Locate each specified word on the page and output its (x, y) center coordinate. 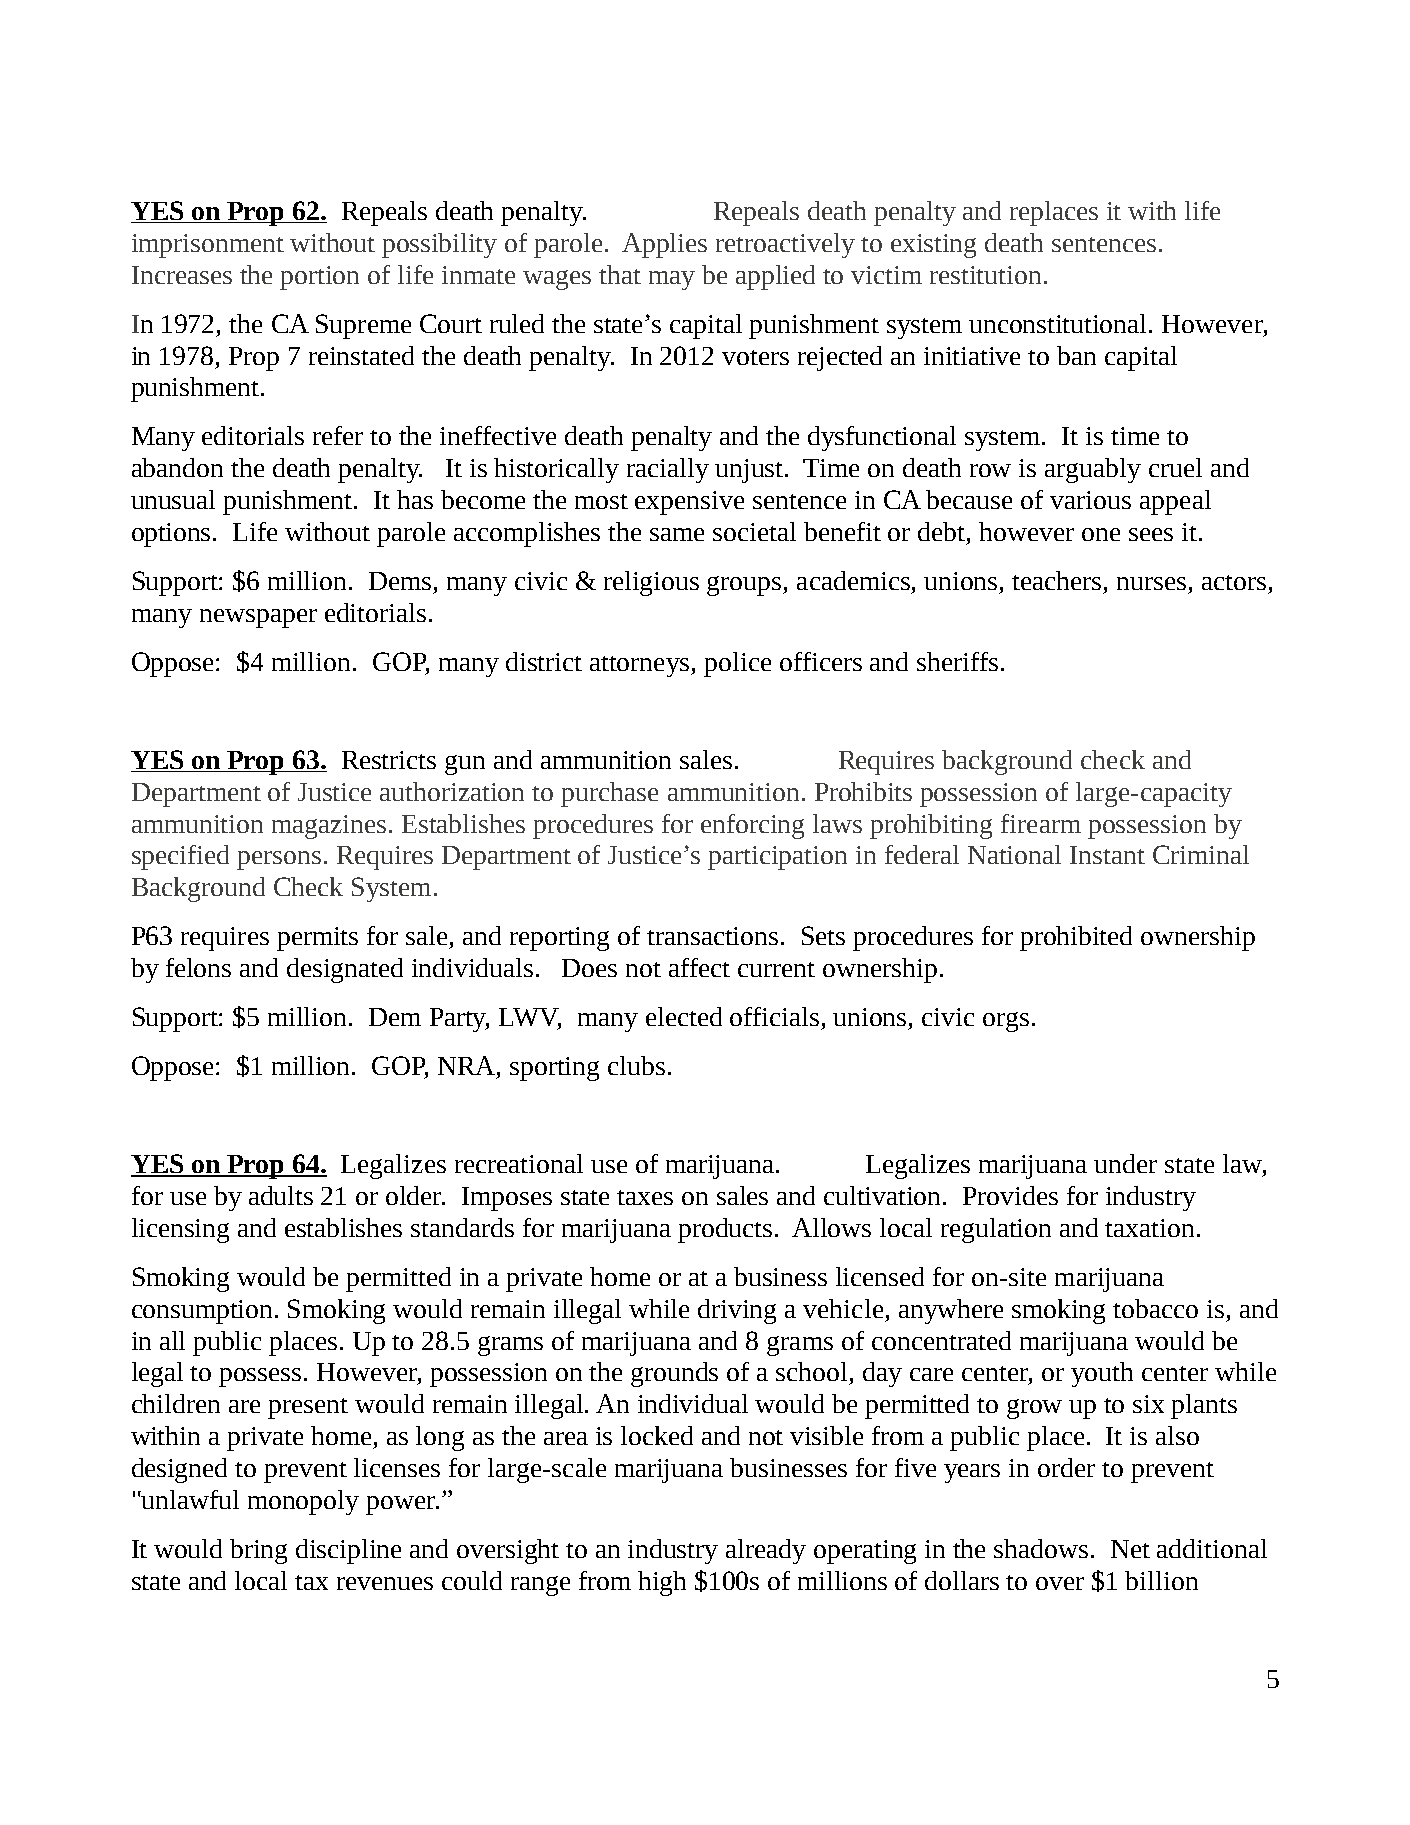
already (766, 1551)
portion (319, 278)
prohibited (1076, 938)
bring (258, 1551)
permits (317, 939)
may (672, 280)
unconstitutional (1059, 323)
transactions (712, 936)
